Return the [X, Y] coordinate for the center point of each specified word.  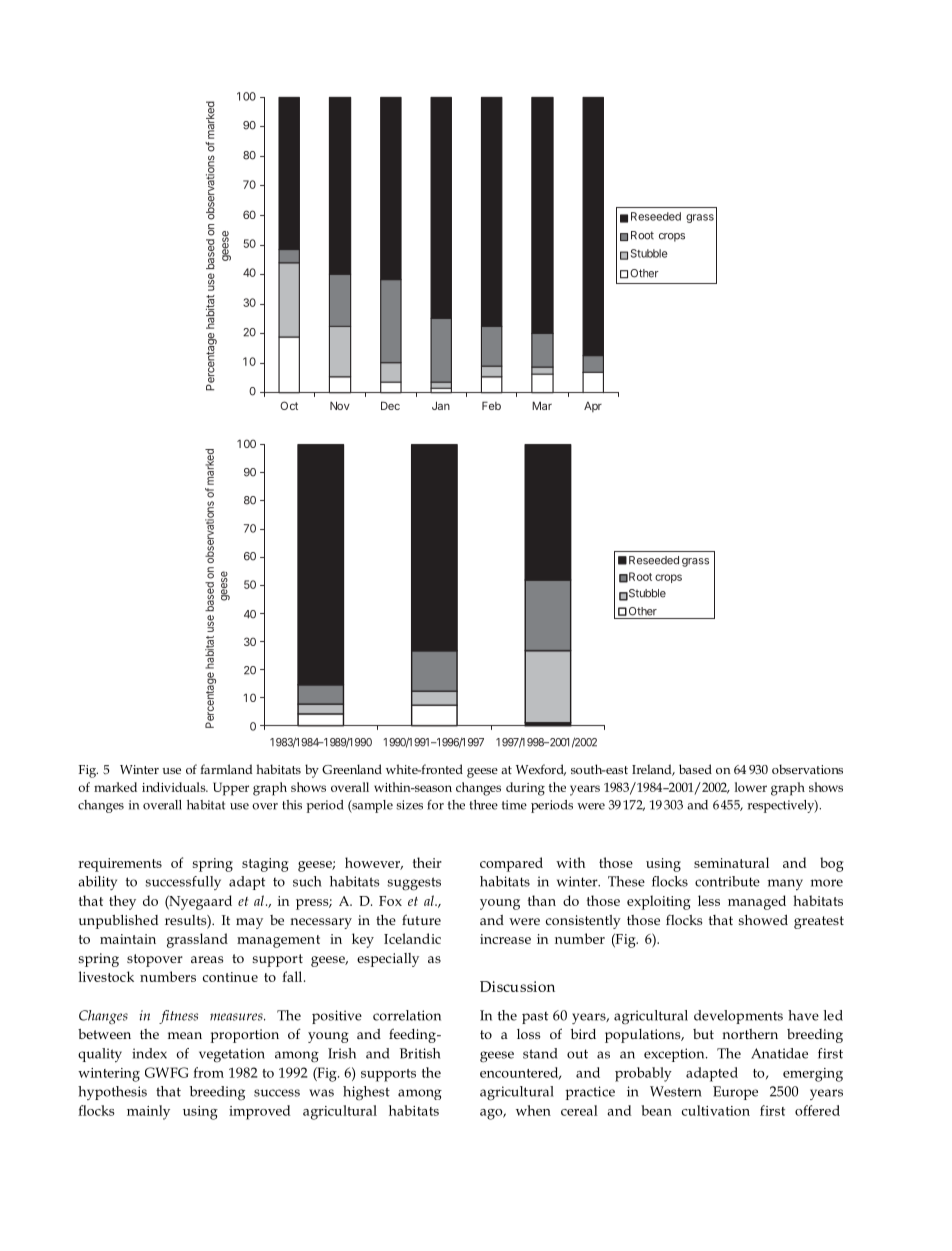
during [525, 789]
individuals [175, 787]
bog [831, 864]
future [421, 919]
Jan [441, 405]
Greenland [352, 769]
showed [763, 920]
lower [751, 787]
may [249, 923]
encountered [520, 1073]
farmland [226, 769]
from [208, 1072]
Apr [593, 407]
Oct [289, 405]
